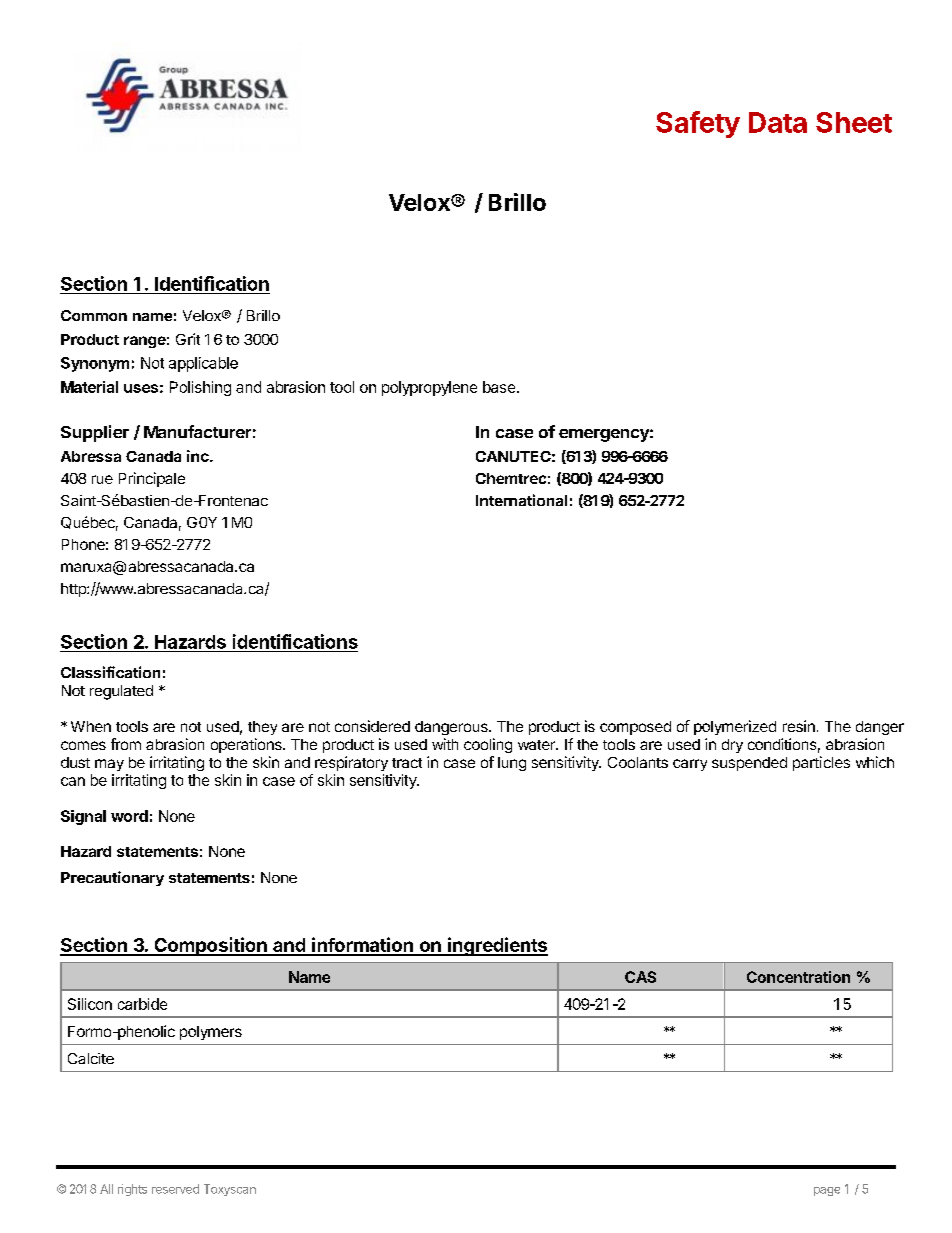 The image size is (952, 1233). Describe the element at coordinates (497, 946) in the image. I see `ingredients` at that location.
